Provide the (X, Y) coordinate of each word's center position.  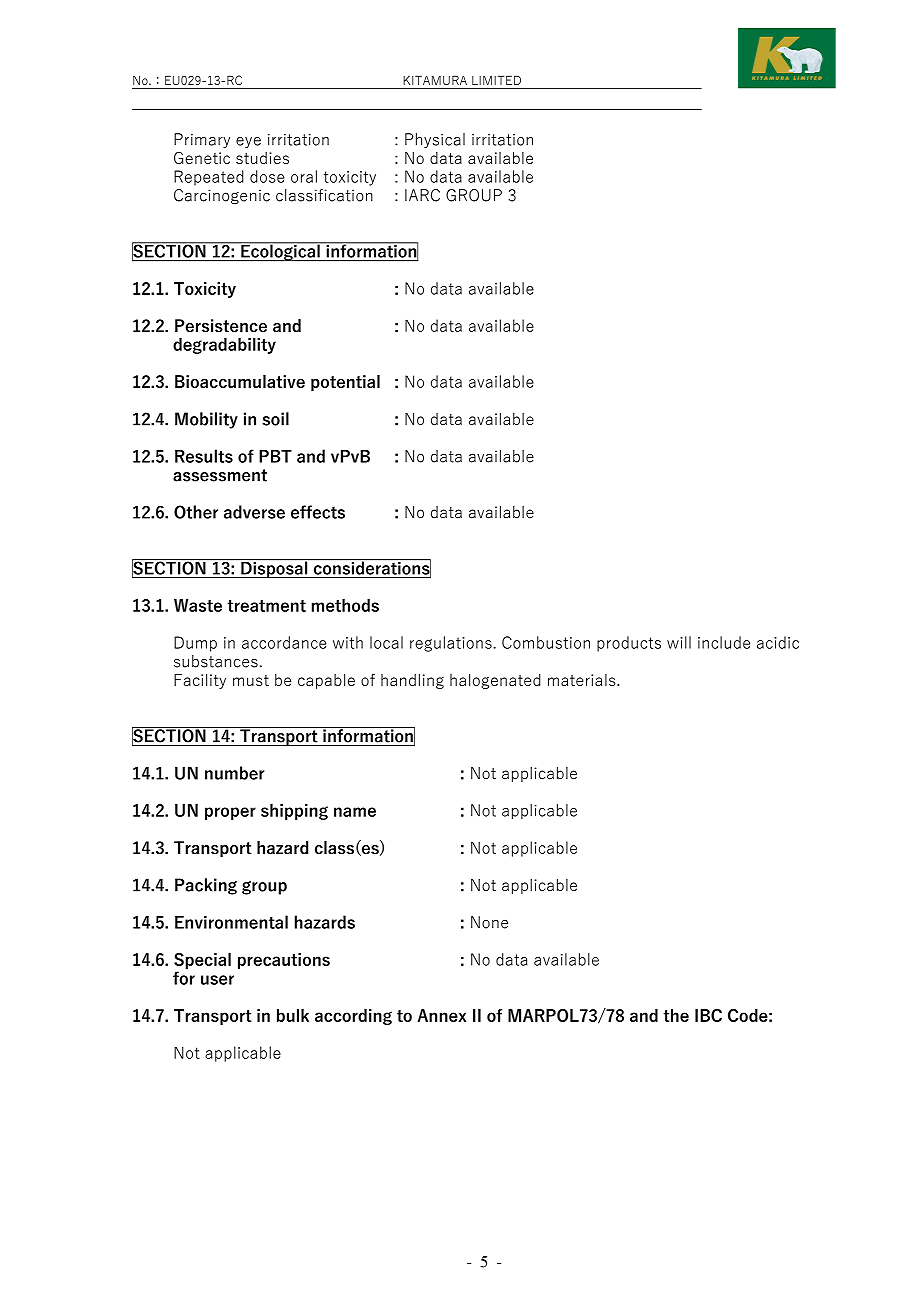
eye (248, 142)
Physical (435, 140)
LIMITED (496, 80)
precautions (284, 961)
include (724, 642)
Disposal (274, 568)
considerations (371, 568)
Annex (441, 1015)
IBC (708, 1015)
